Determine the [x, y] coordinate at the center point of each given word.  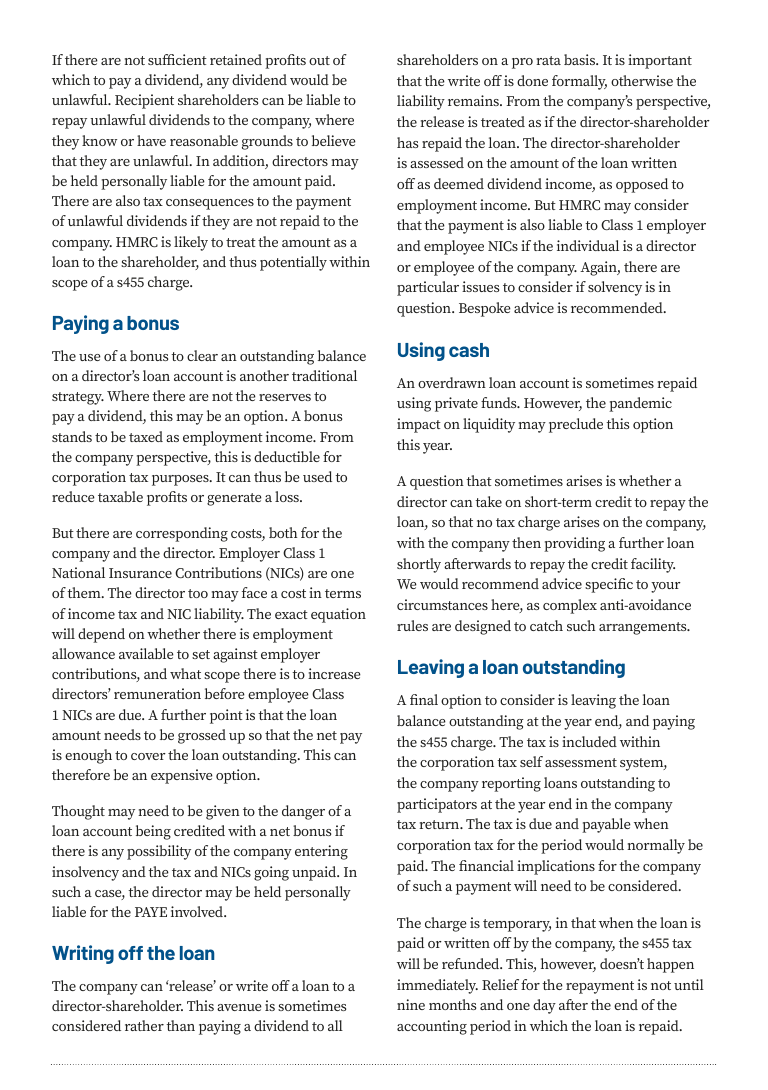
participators [437, 805]
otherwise [642, 80]
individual [588, 245]
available [146, 653]
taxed [146, 436]
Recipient [144, 101]
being [153, 832]
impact [419, 425]
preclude [576, 425]
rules [412, 625]
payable [606, 825]
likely [191, 243]
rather [144, 1025]
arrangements [644, 628]
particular [428, 288]
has [407, 142]
